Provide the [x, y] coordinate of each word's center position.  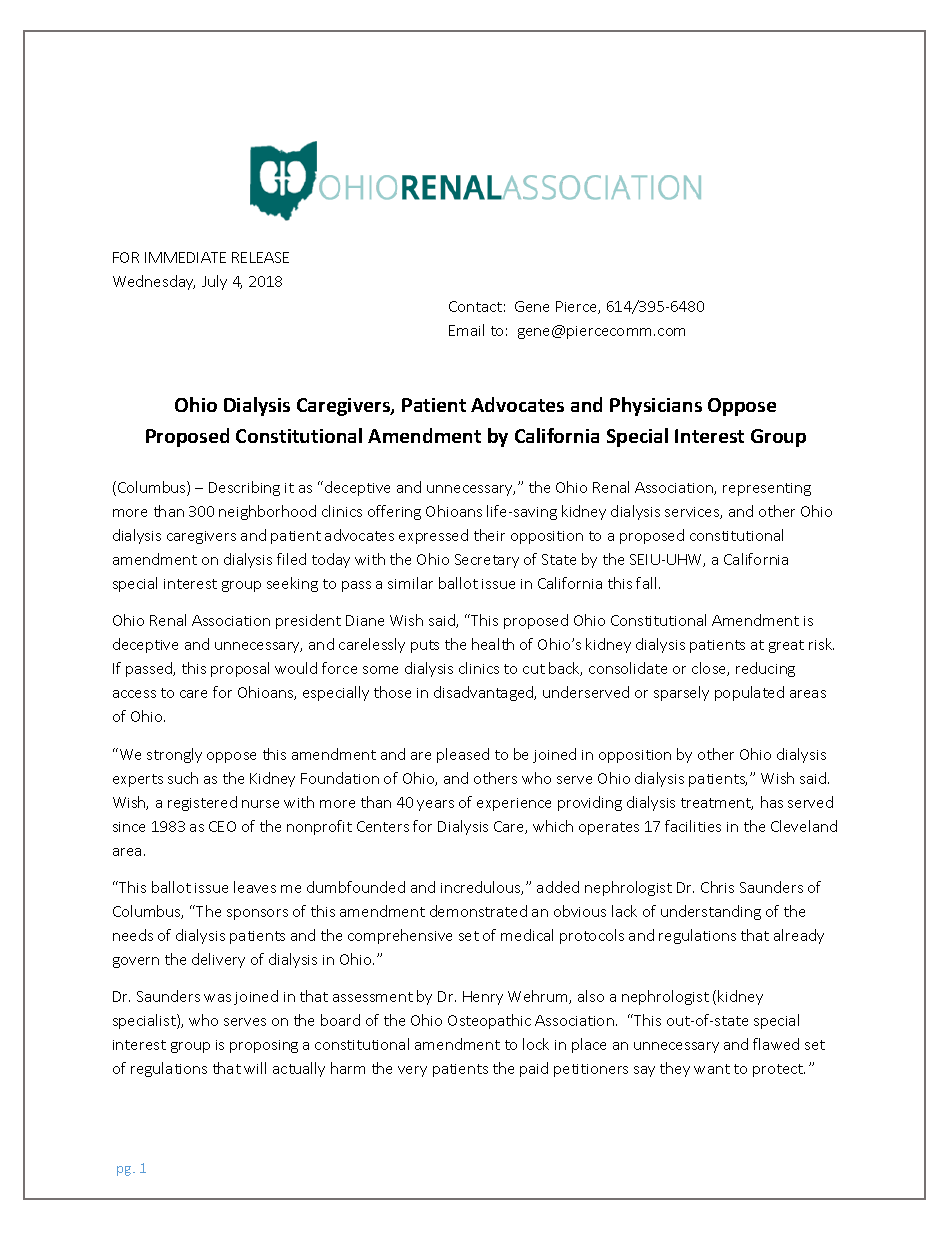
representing [767, 489]
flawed [776, 1044]
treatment [717, 804]
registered [202, 803]
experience [514, 804]
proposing [264, 1046]
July [214, 282]
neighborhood [267, 512]
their [489, 535]
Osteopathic [489, 1021]
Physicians [656, 406]
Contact [475, 306]
